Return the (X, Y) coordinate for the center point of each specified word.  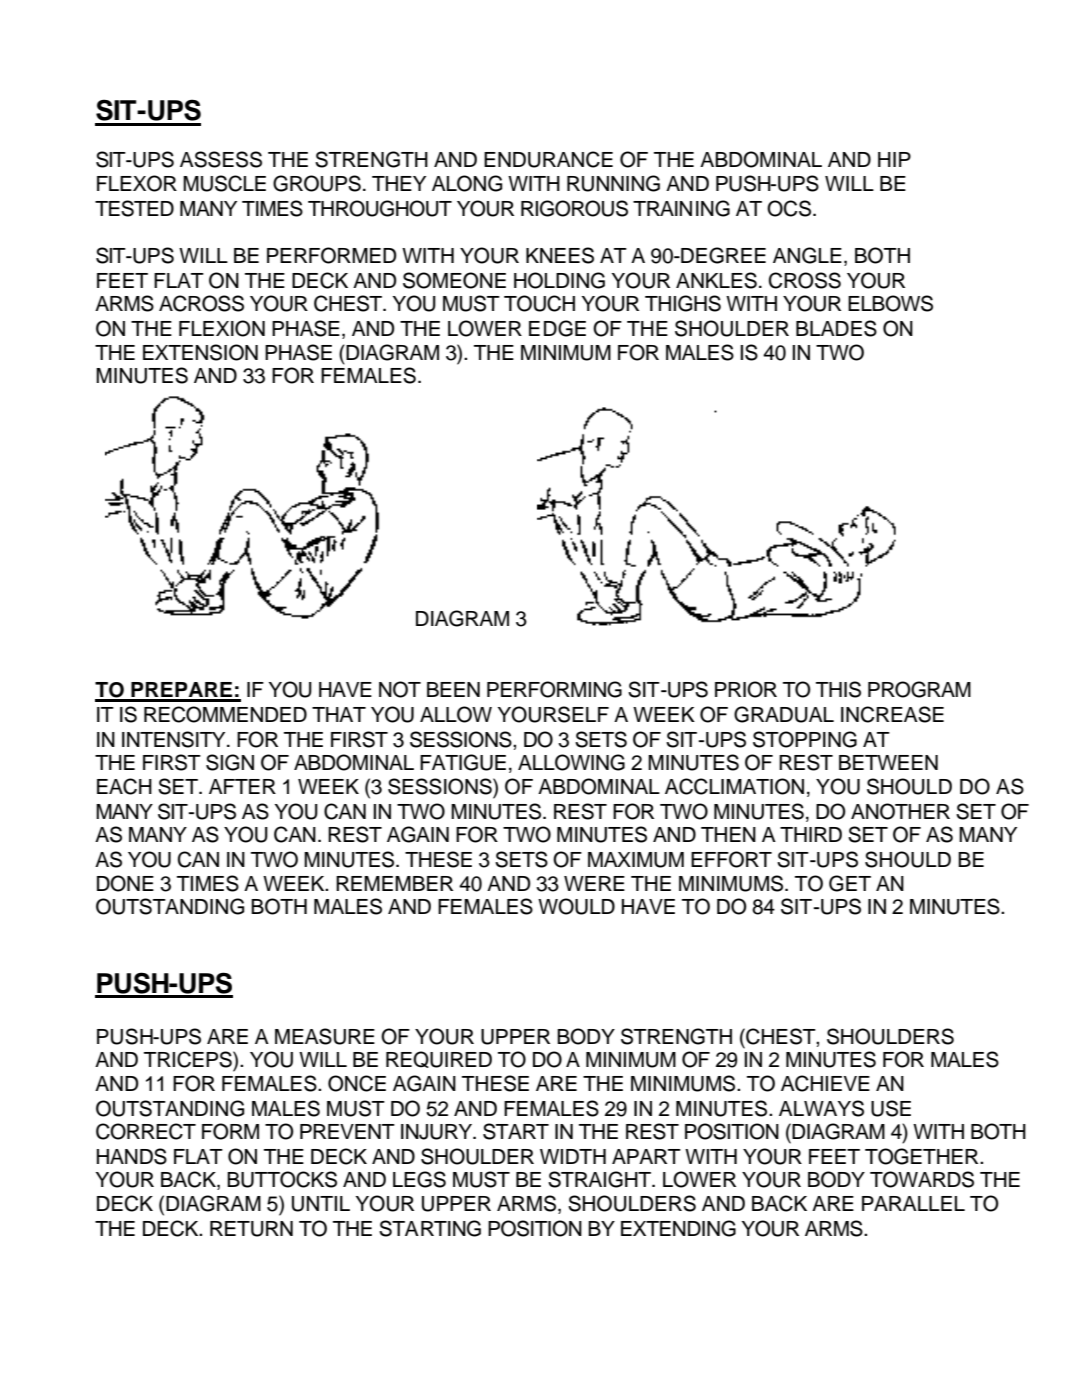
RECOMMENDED (225, 714)
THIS (838, 689)
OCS (790, 208)
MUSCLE (224, 183)
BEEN (453, 689)
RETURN (251, 1229)
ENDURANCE (548, 159)
